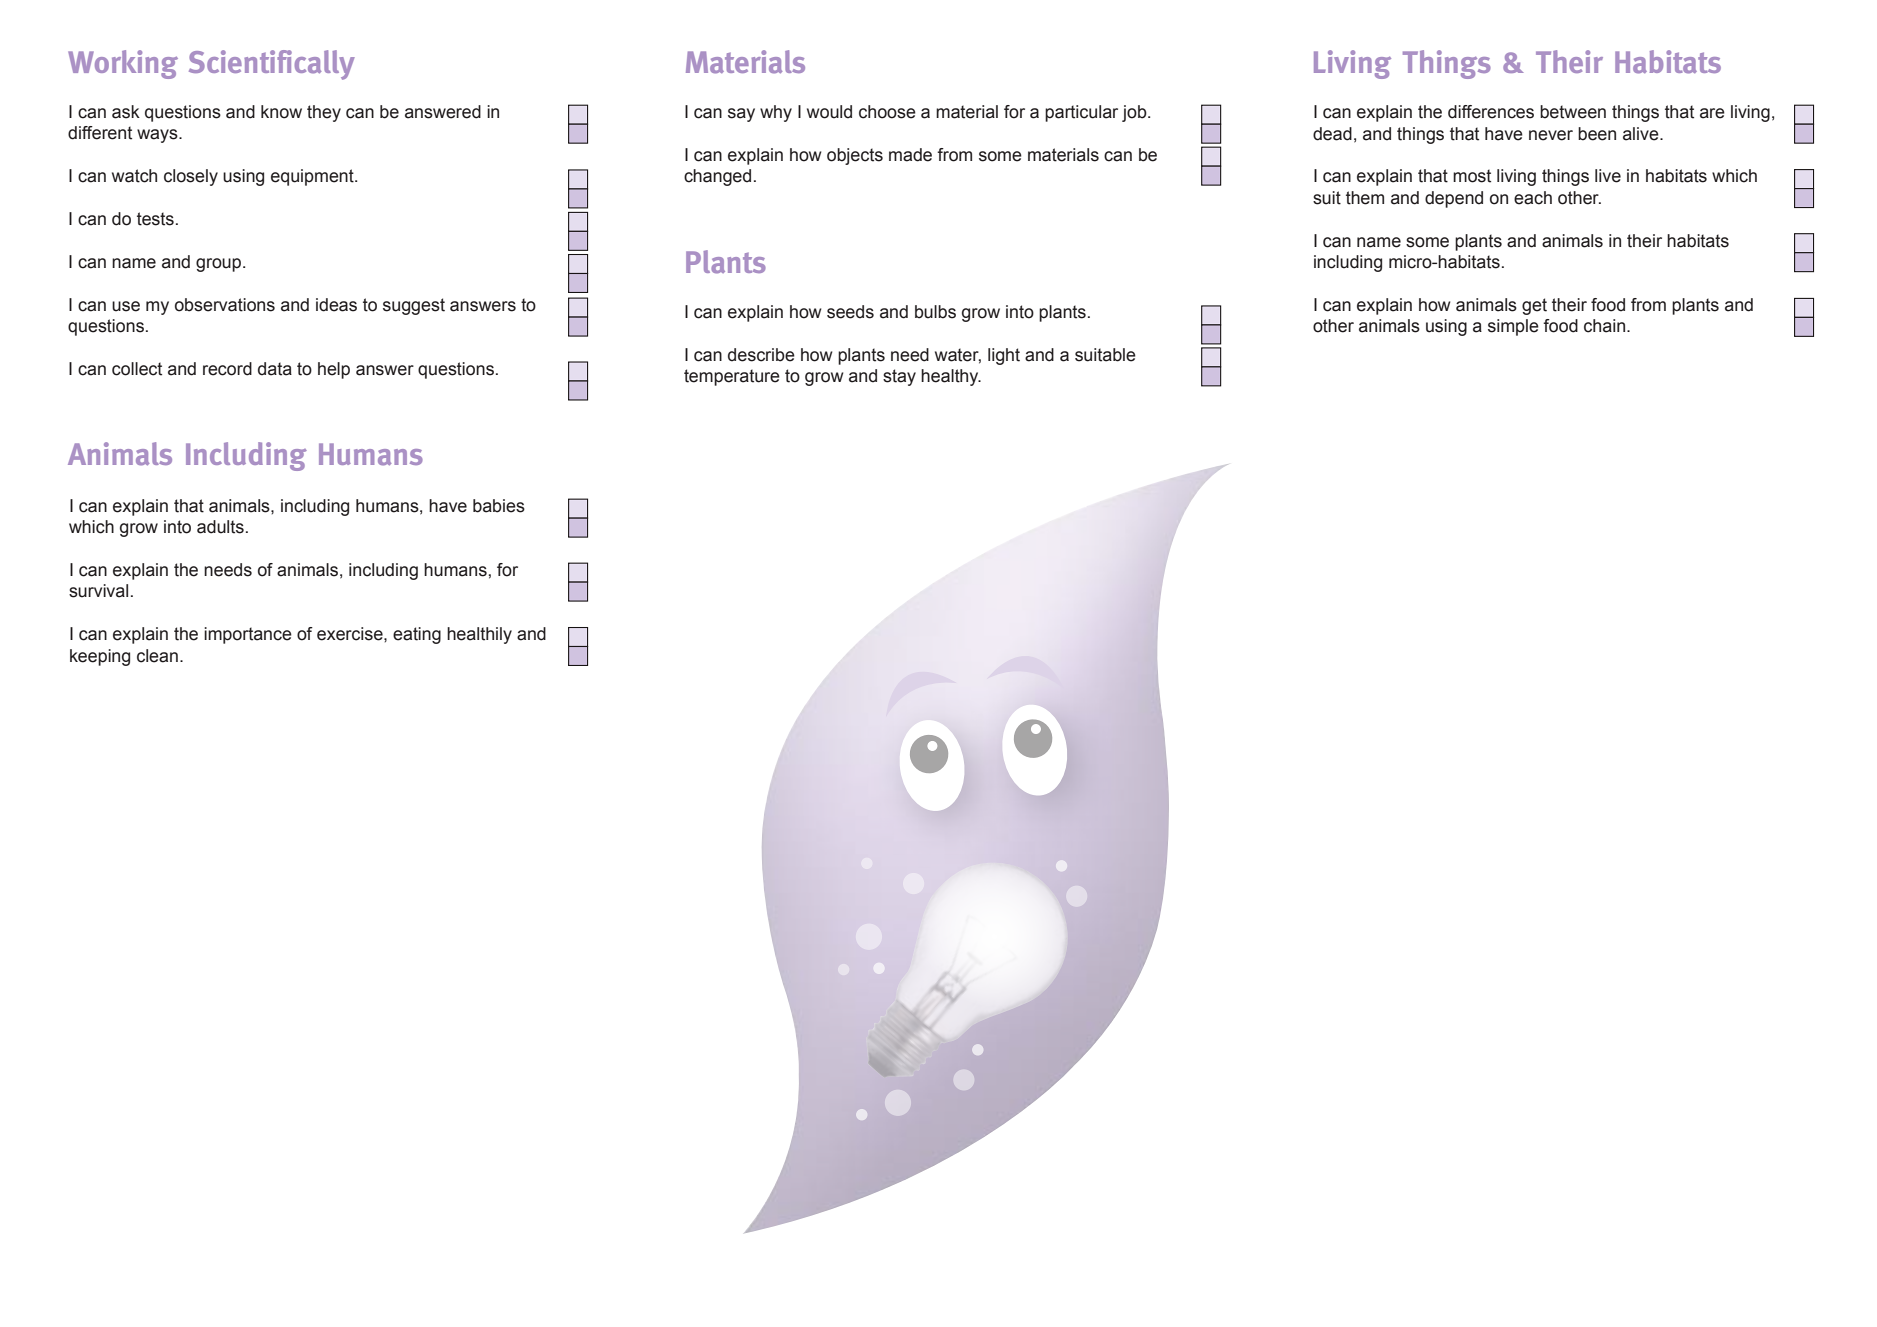 This screenshot has height=1327, width=1877. Describe the element at coordinates (887, 112) in the screenshot. I see `choose` at that location.
